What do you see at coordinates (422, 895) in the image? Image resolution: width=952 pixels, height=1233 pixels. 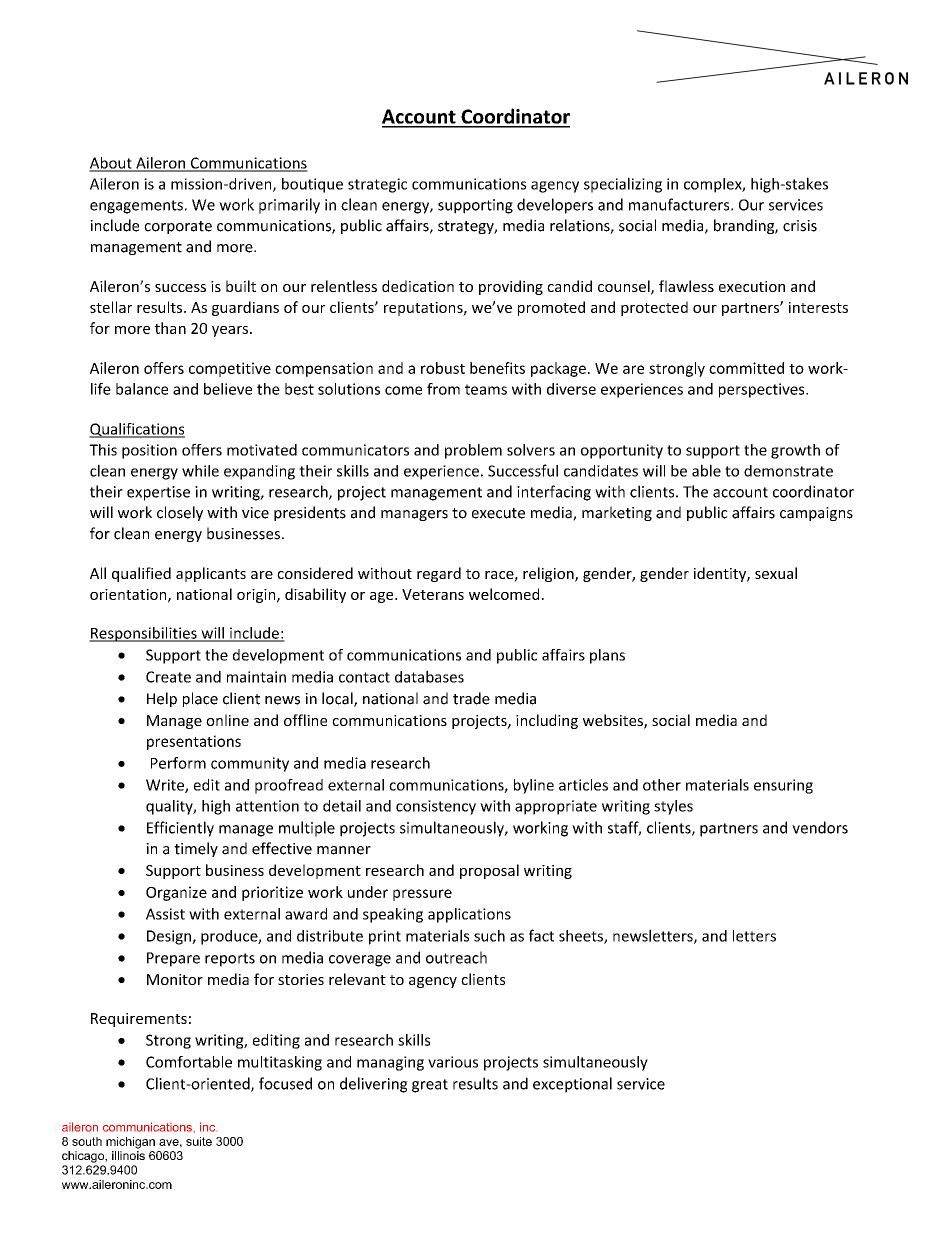 I see `pressure` at bounding box center [422, 895].
